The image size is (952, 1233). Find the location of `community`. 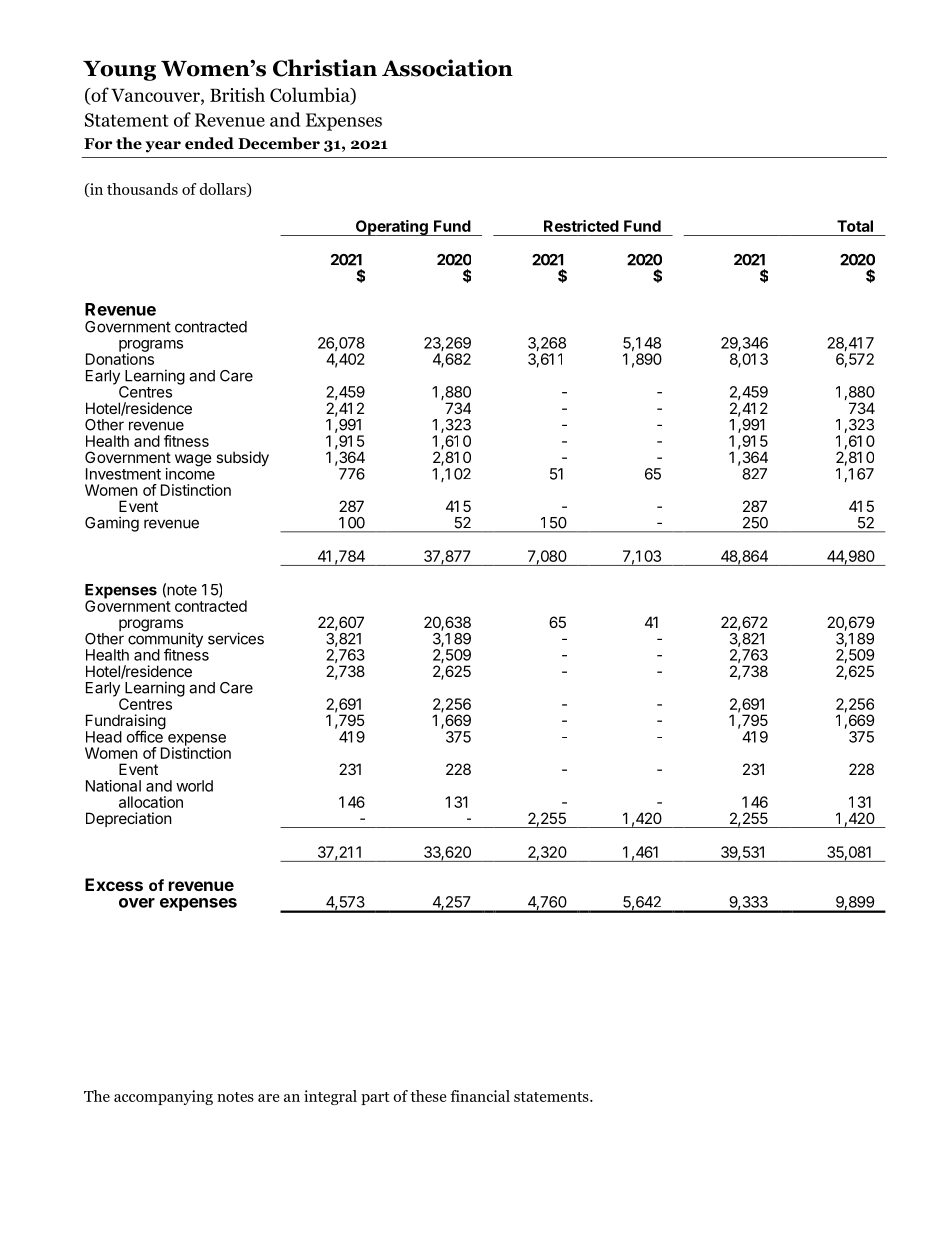

community is located at coordinates (165, 640).
